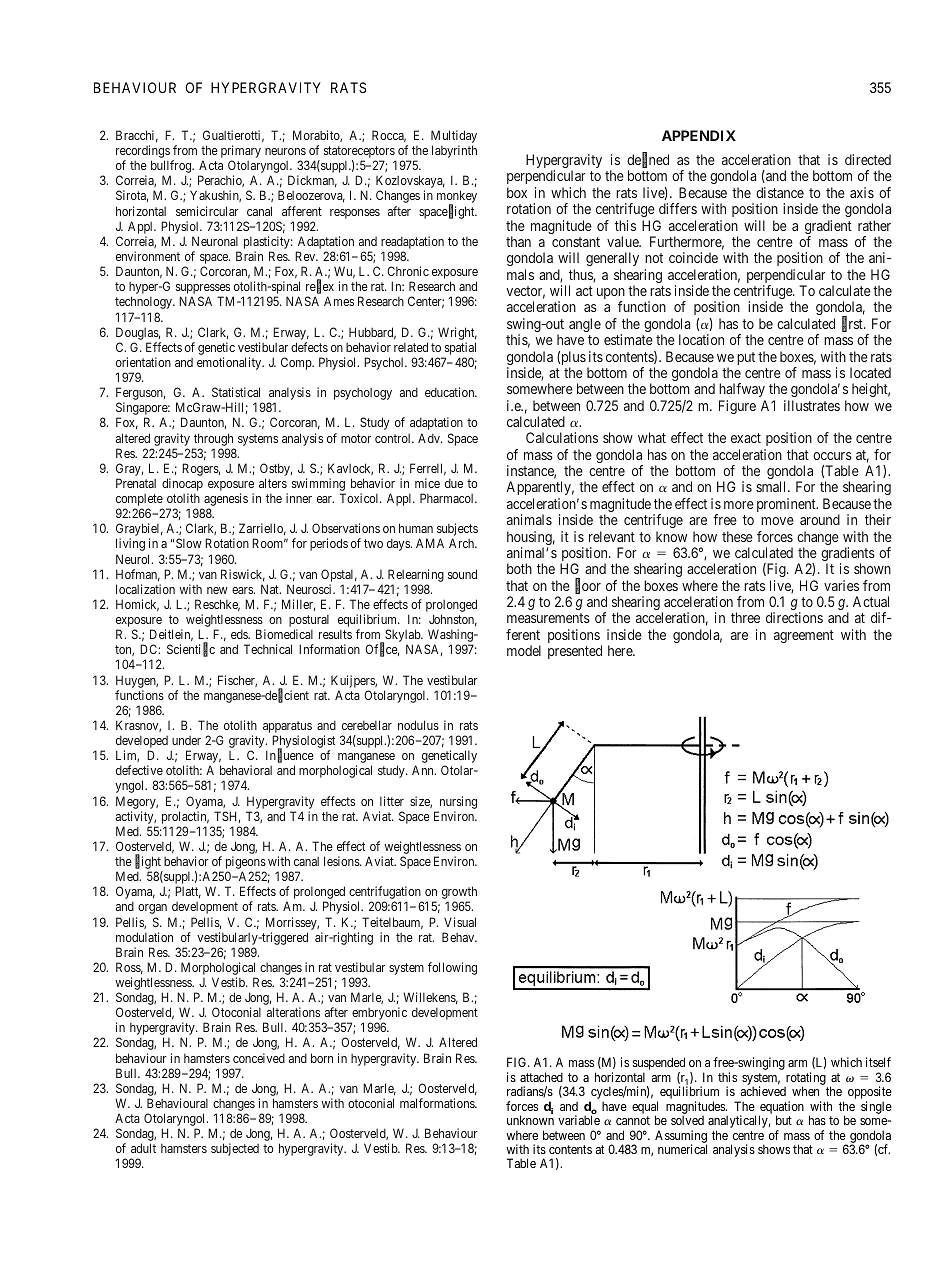  I want to click on than, so click(518, 241).
